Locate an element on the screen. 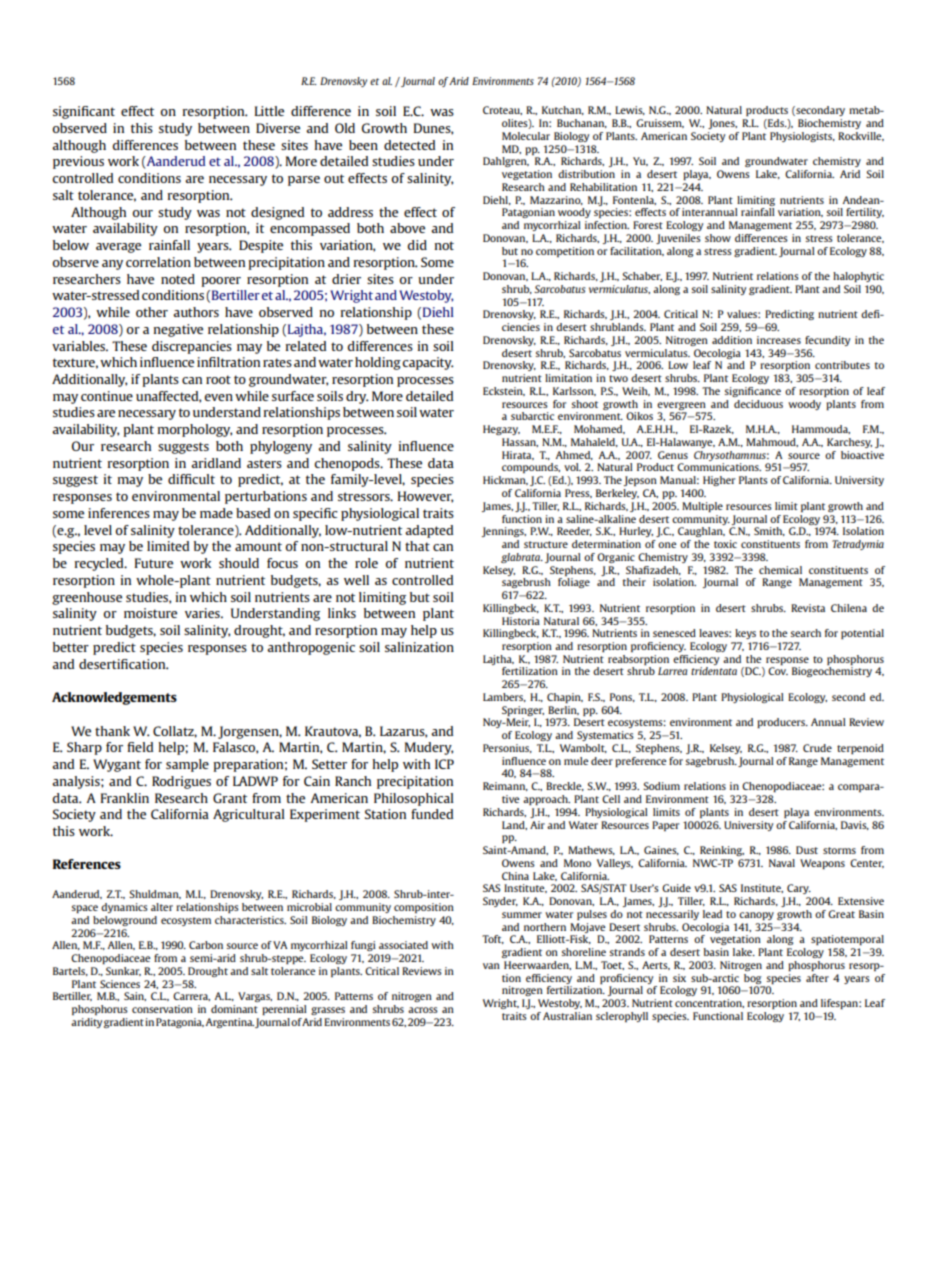 This screenshot has width=952, height=1270. Physiologists is located at coordinates (802, 137).
